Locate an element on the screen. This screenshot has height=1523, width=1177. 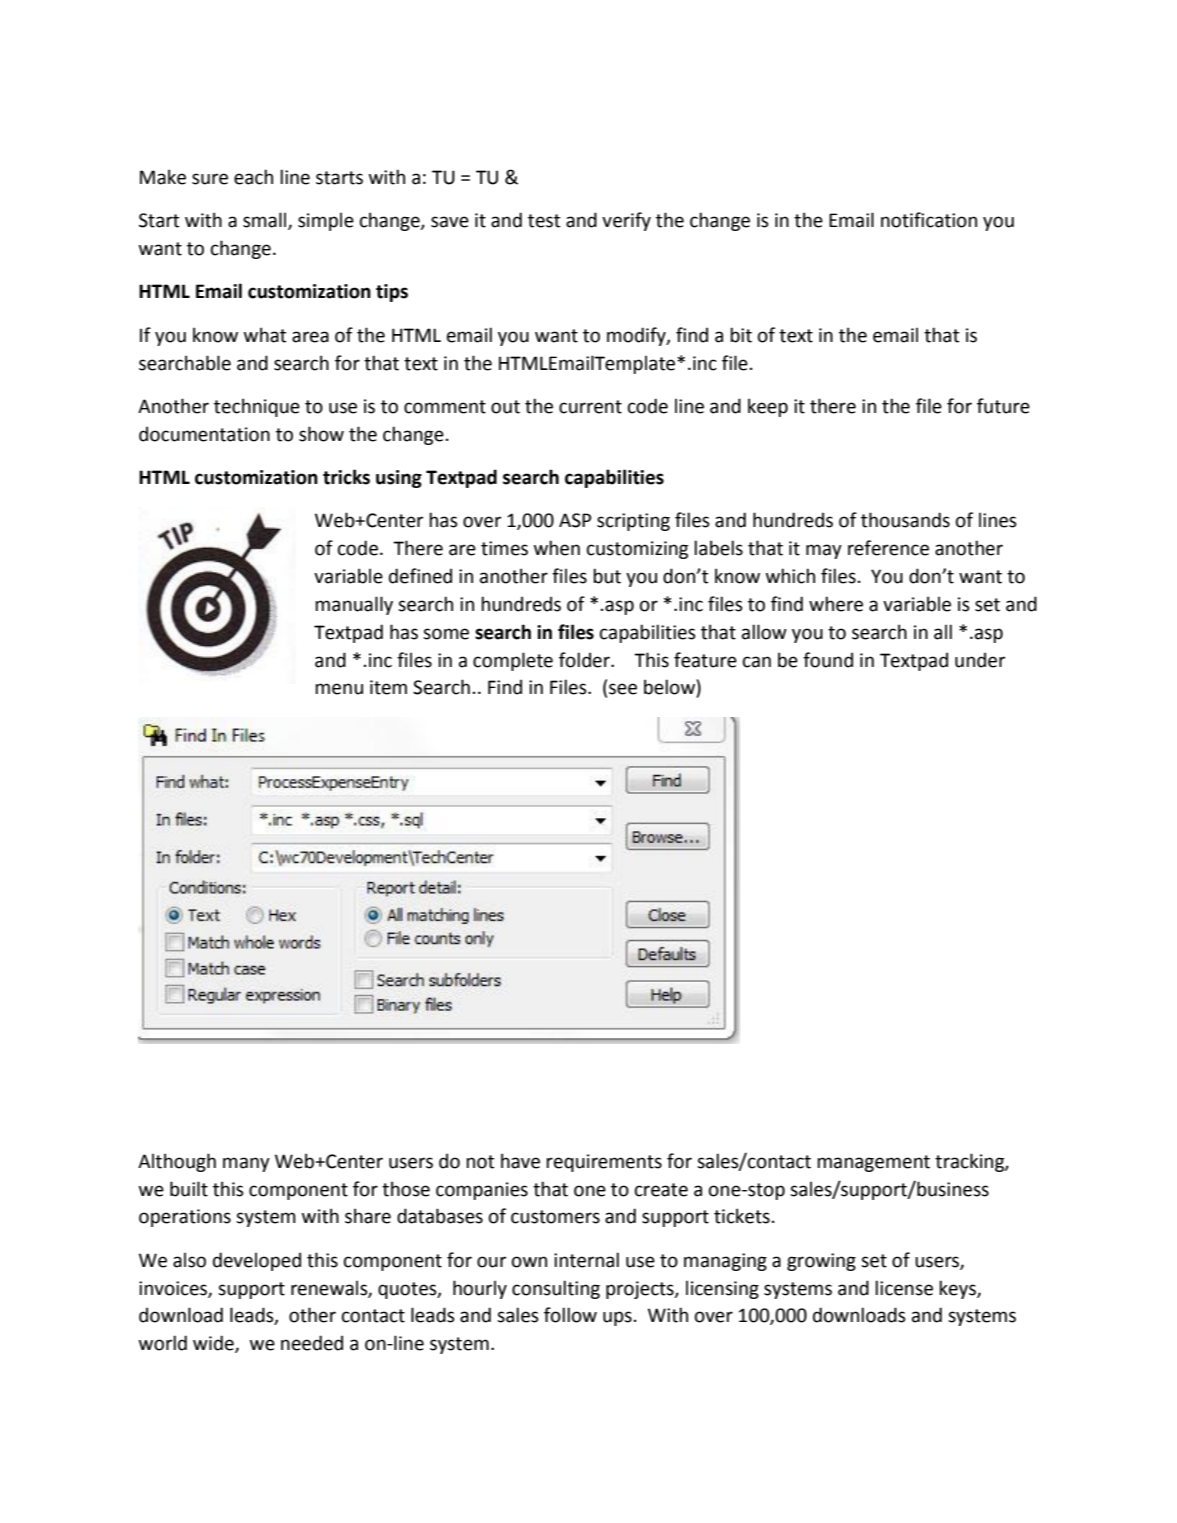
many is located at coordinates (246, 1164).
